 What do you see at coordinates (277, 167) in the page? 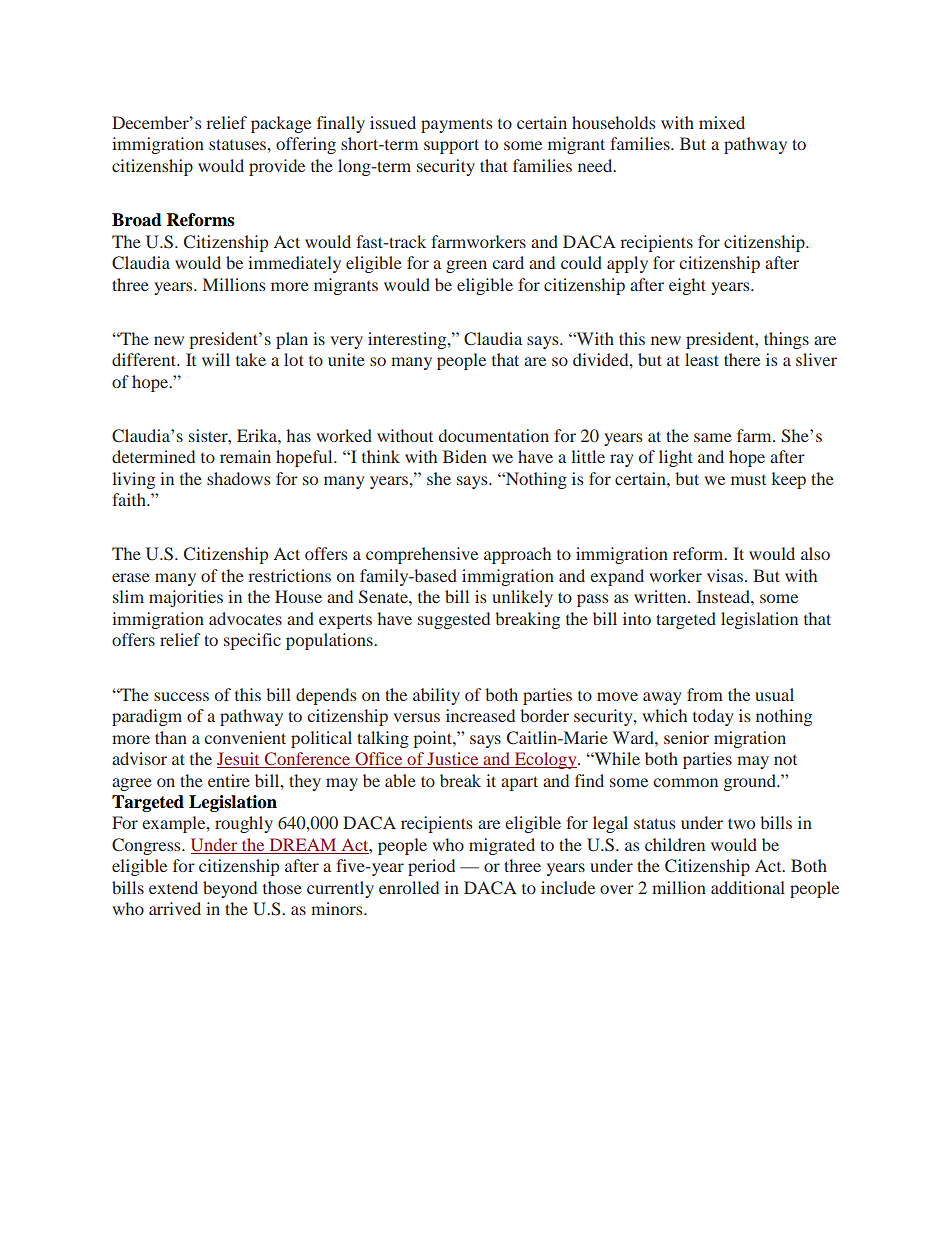
I see `provide` at bounding box center [277, 167].
